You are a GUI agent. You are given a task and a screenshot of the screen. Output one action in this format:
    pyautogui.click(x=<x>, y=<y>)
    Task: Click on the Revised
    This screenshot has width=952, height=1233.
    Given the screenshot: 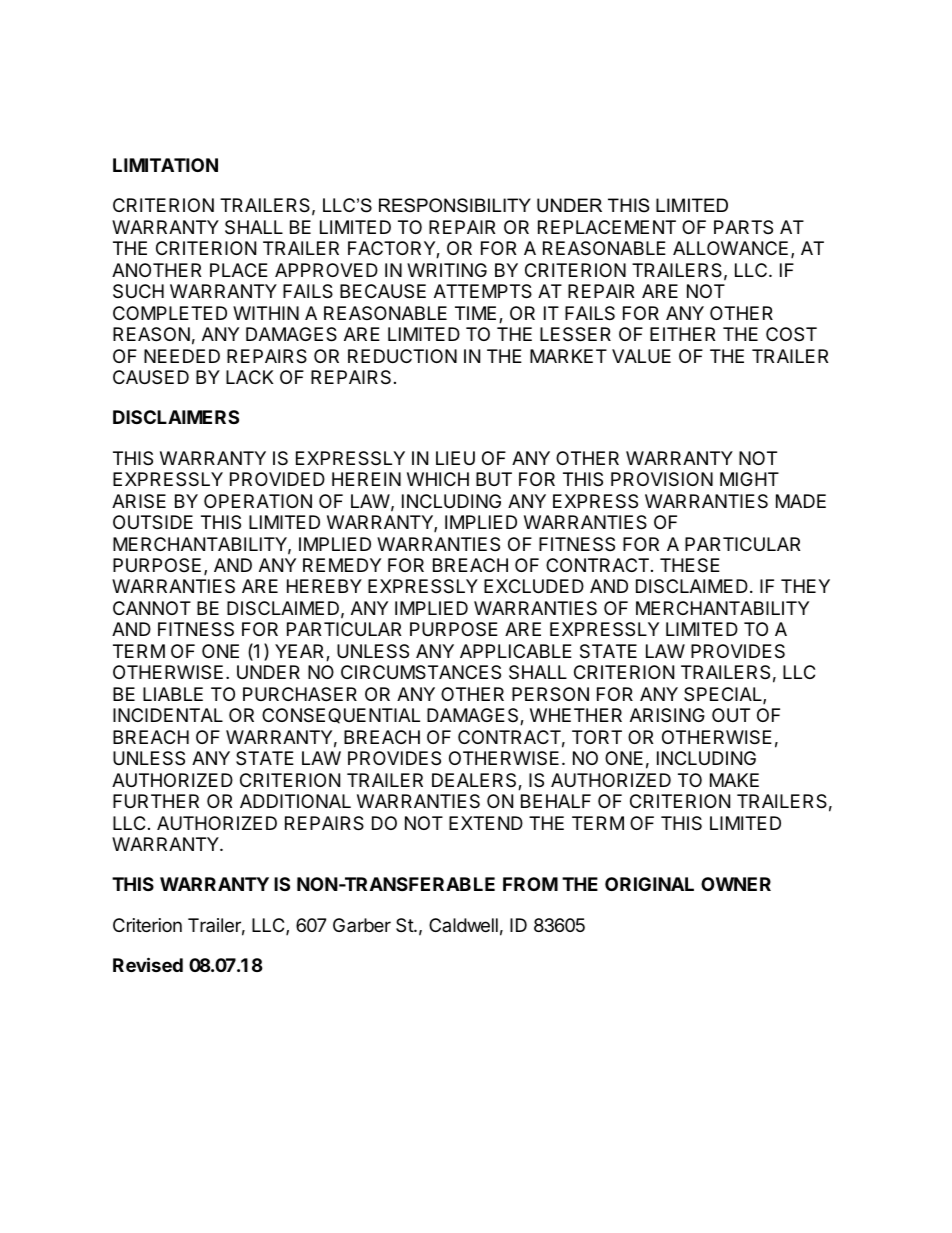 What is the action you would take?
    pyautogui.click(x=148, y=964)
